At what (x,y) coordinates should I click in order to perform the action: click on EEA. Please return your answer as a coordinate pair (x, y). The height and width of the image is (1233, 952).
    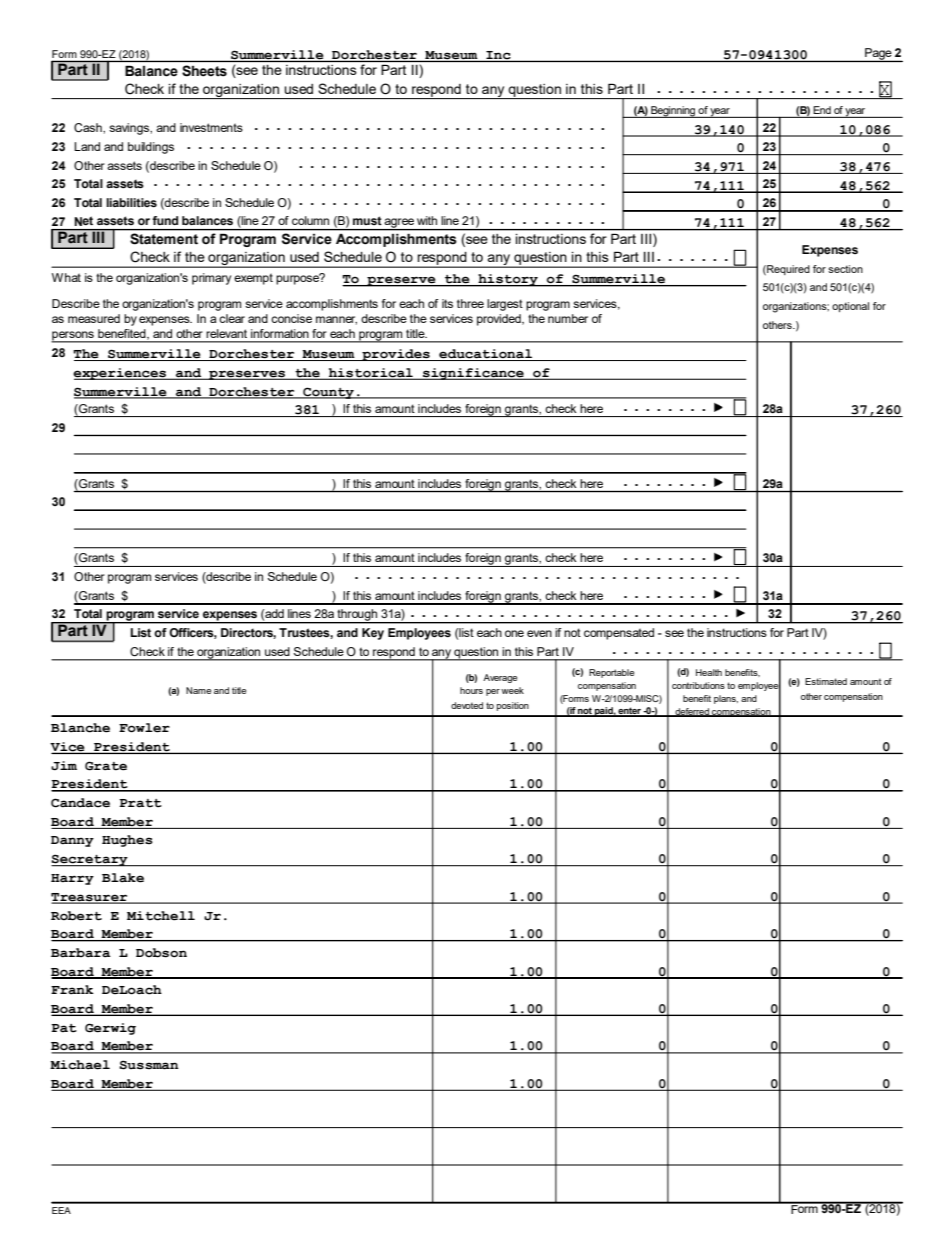
    Looking at the image, I should click on (61, 1210).
